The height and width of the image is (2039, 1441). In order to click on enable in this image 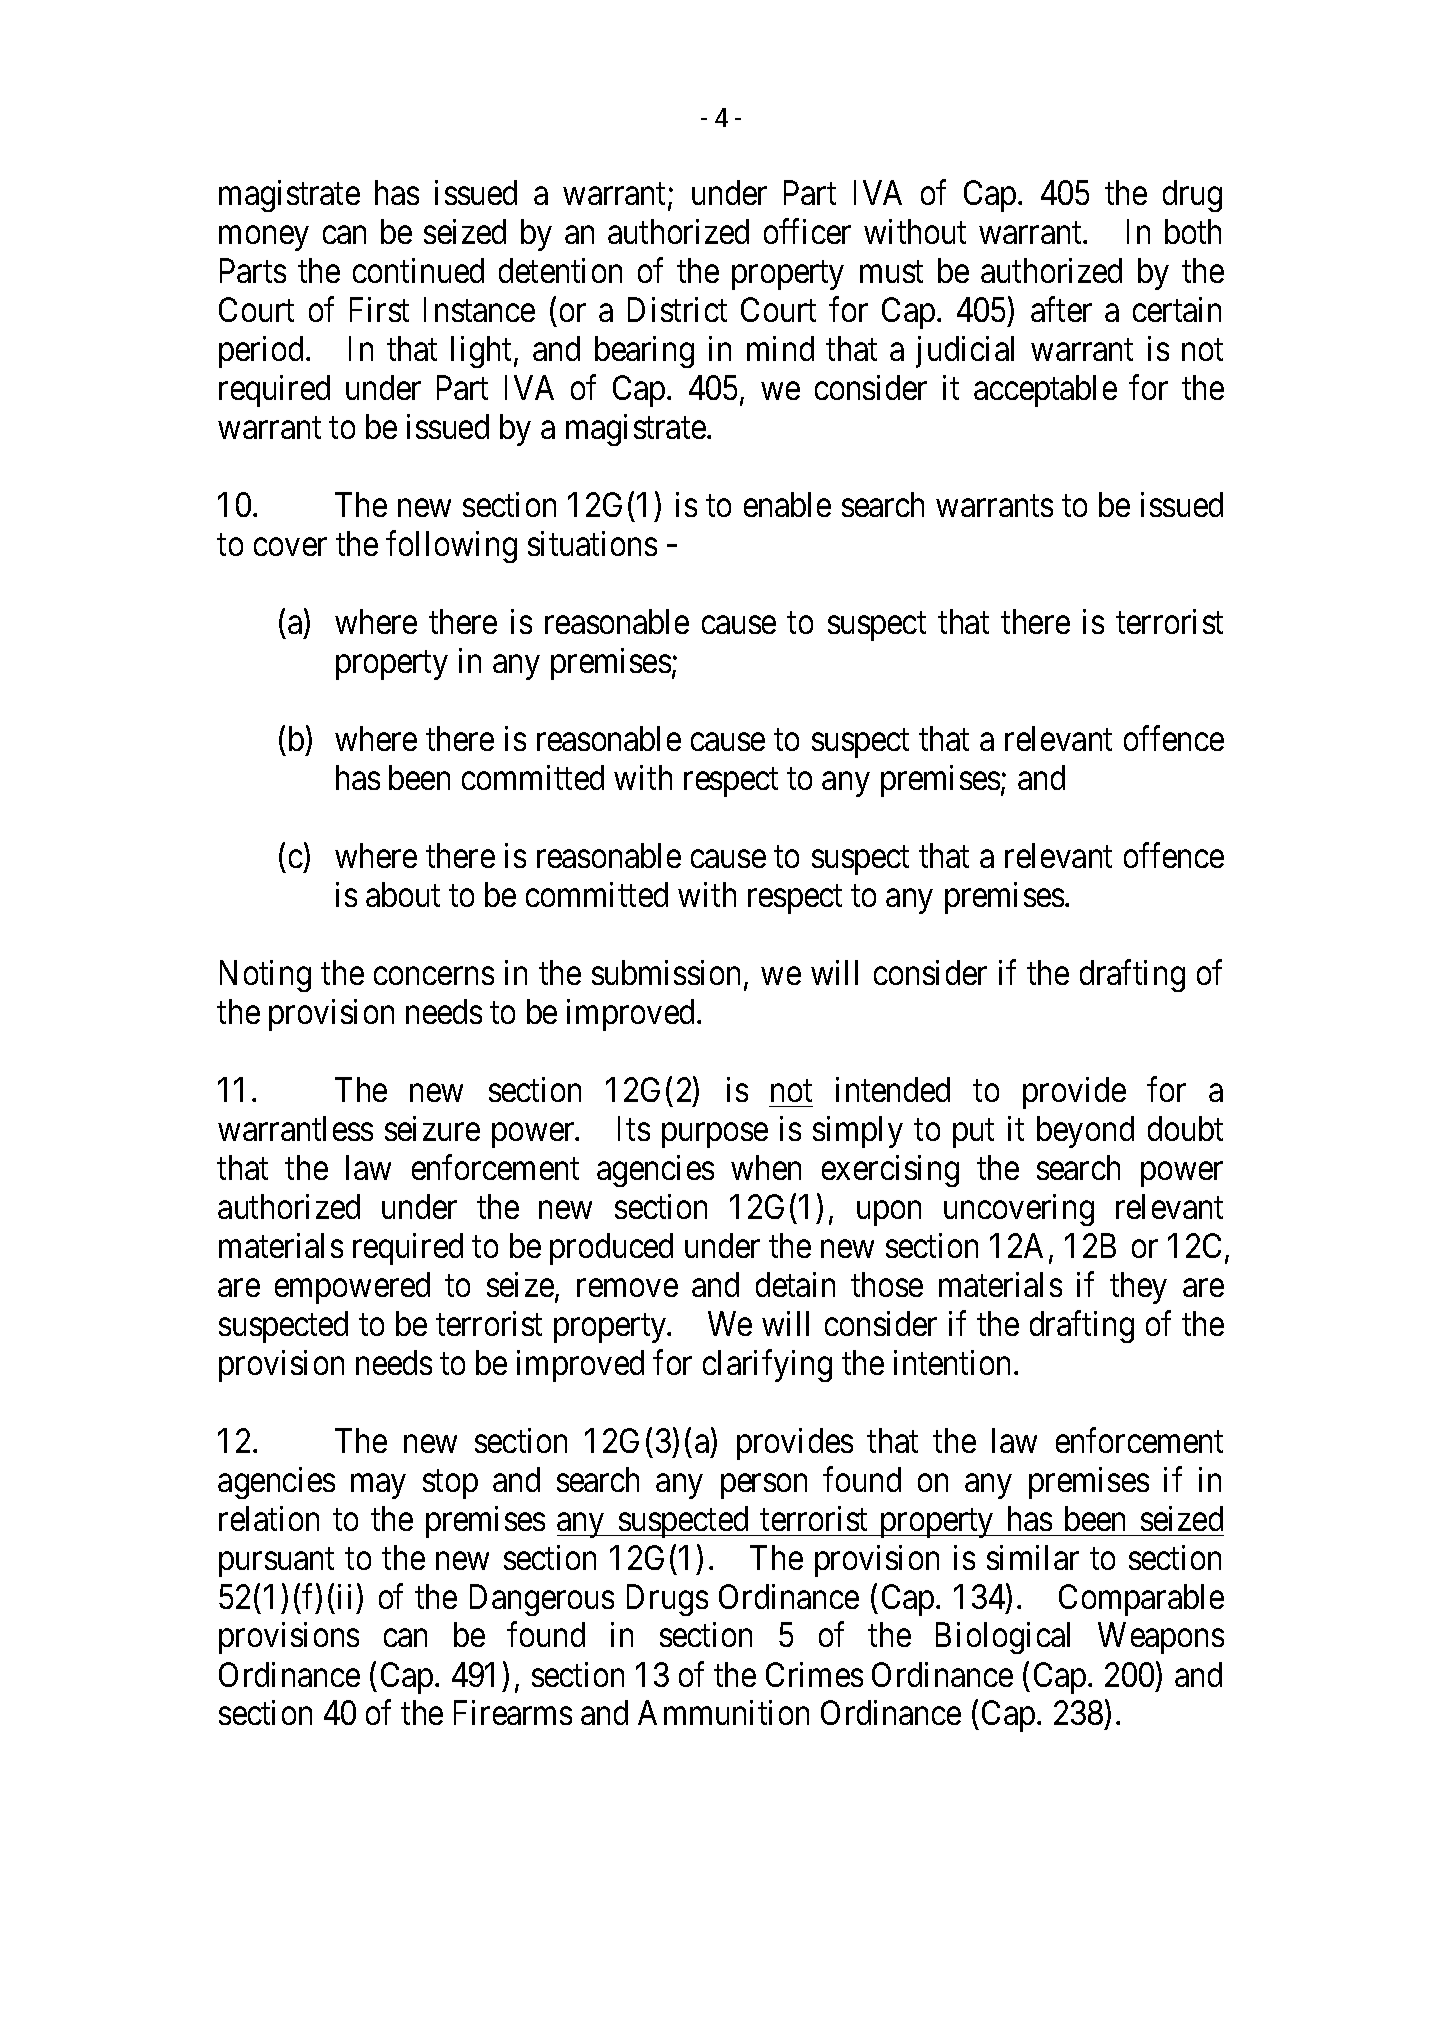, I will do `click(787, 504)`.
